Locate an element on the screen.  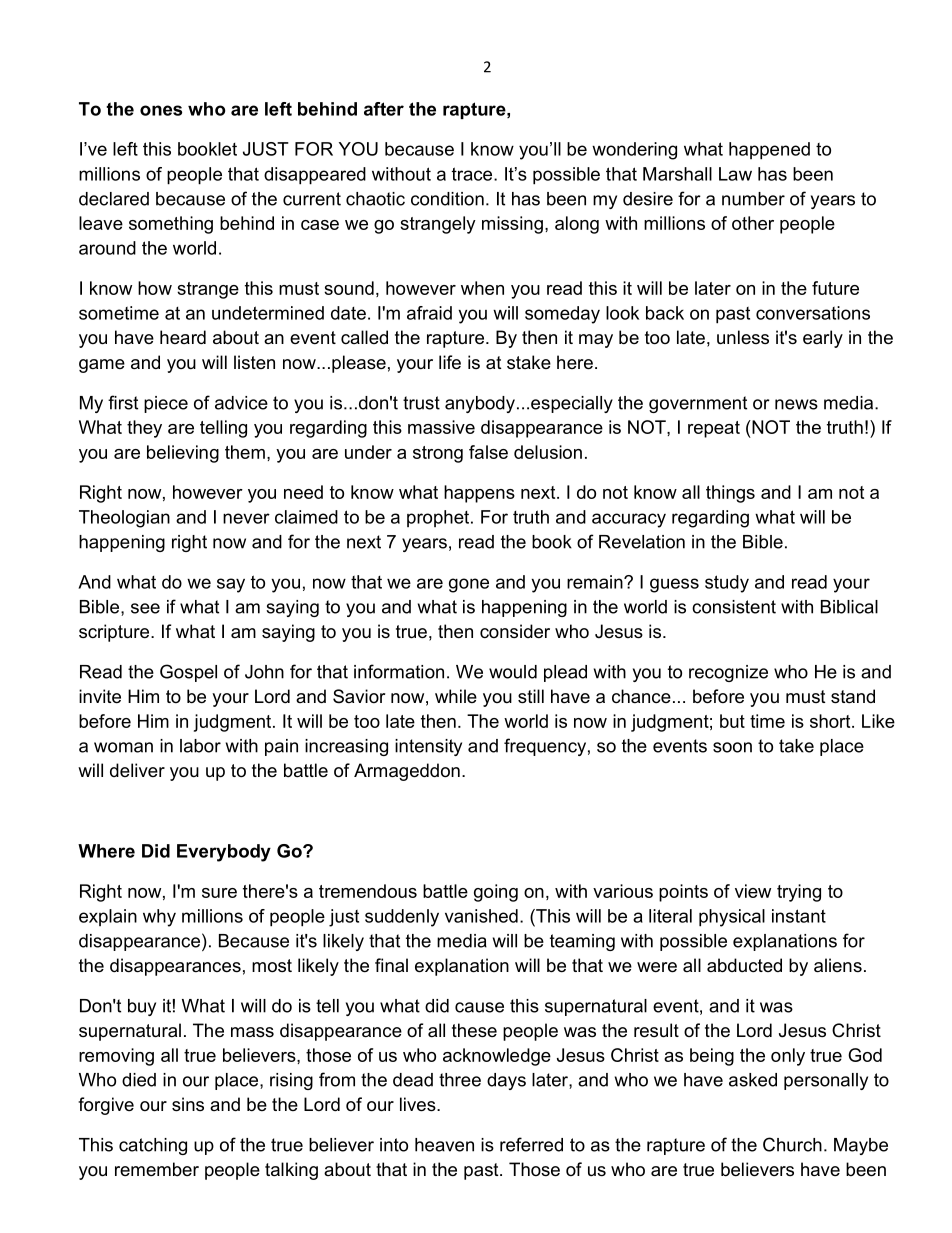
Armageddon is located at coordinates (407, 772).
